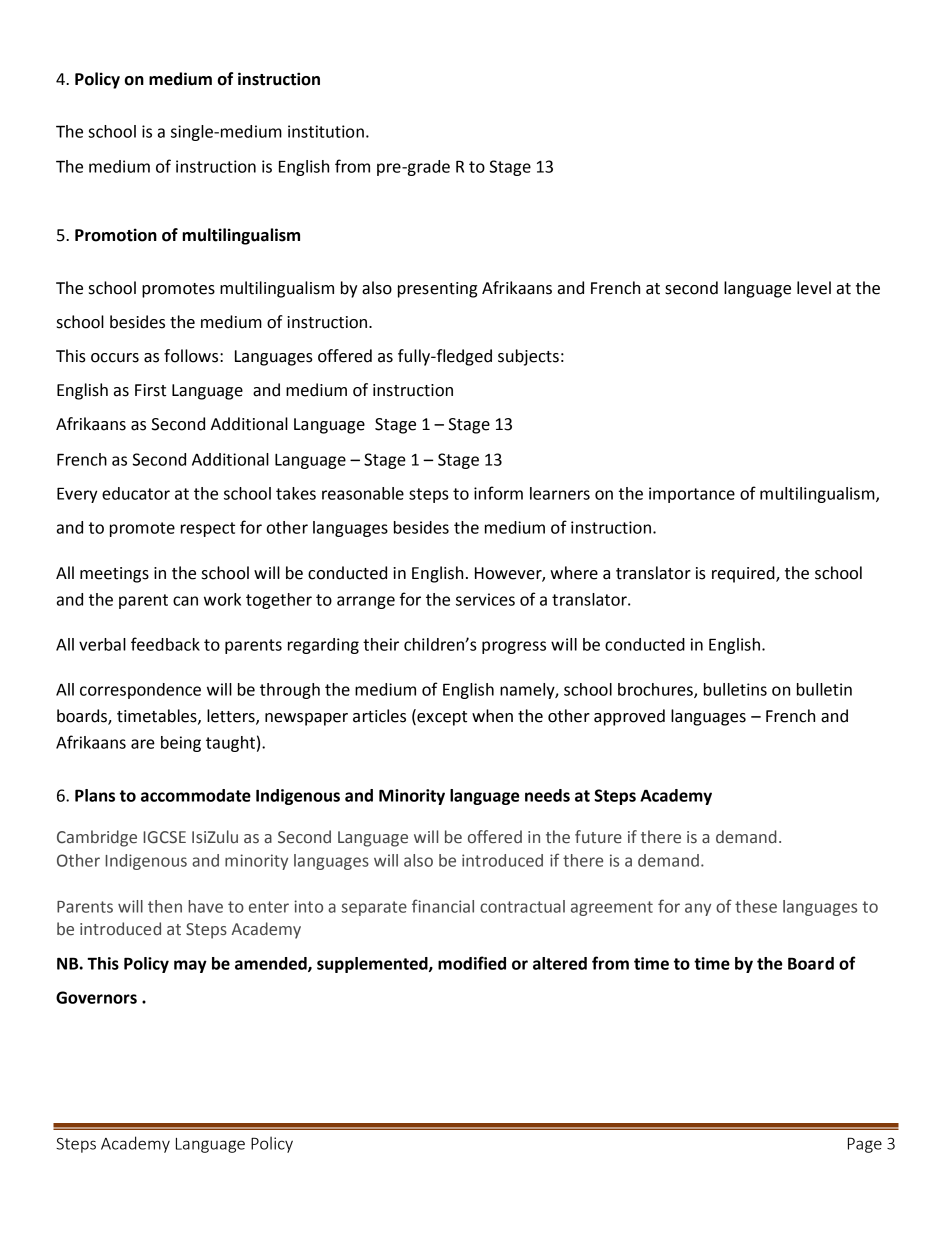 Image resolution: width=952 pixels, height=1233 pixels. What do you see at coordinates (756, 906) in the image?
I see `these` at bounding box center [756, 906].
